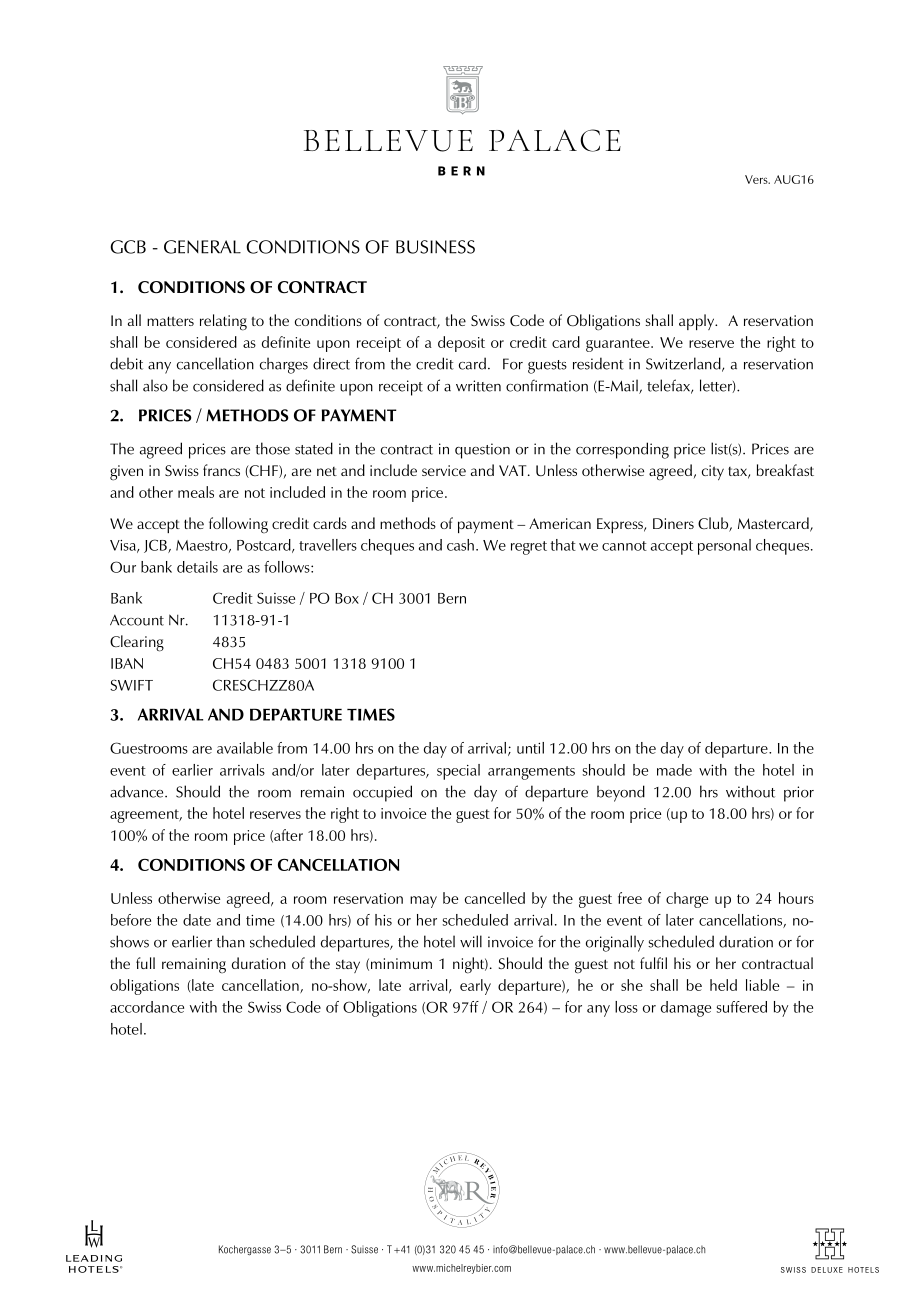 This screenshot has height=1308, width=924. Describe the element at coordinates (347, 598) in the screenshot. I see `Box` at that location.
